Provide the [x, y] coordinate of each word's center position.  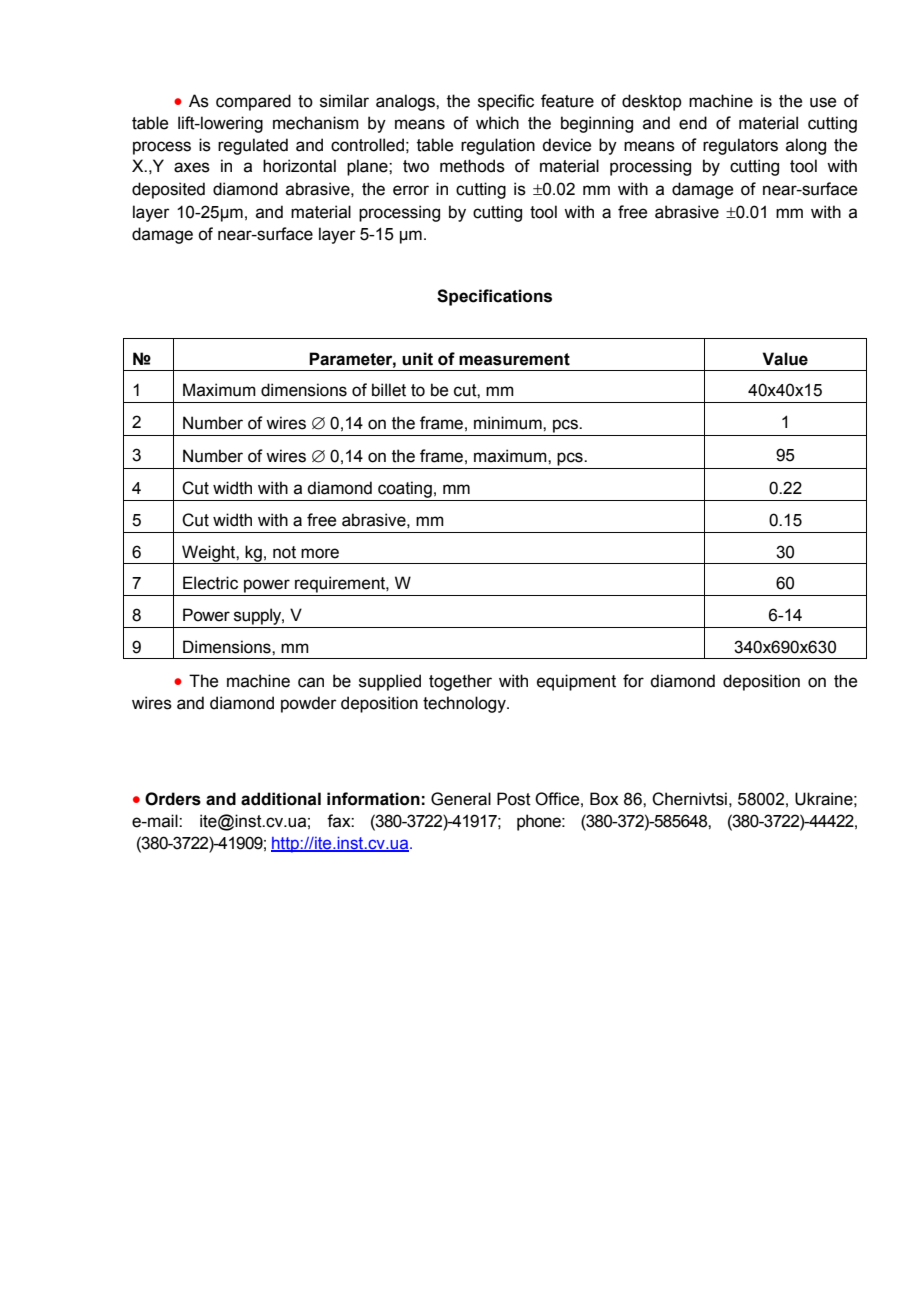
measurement [514, 359]
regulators [740, 146]
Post [514, 799]
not [284, 552]
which [497, 123]
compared [253, 102]
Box [604, 799]
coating [405, 489]
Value [785, 359]
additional [281, 799]
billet [389, 390]
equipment [576, 682]
